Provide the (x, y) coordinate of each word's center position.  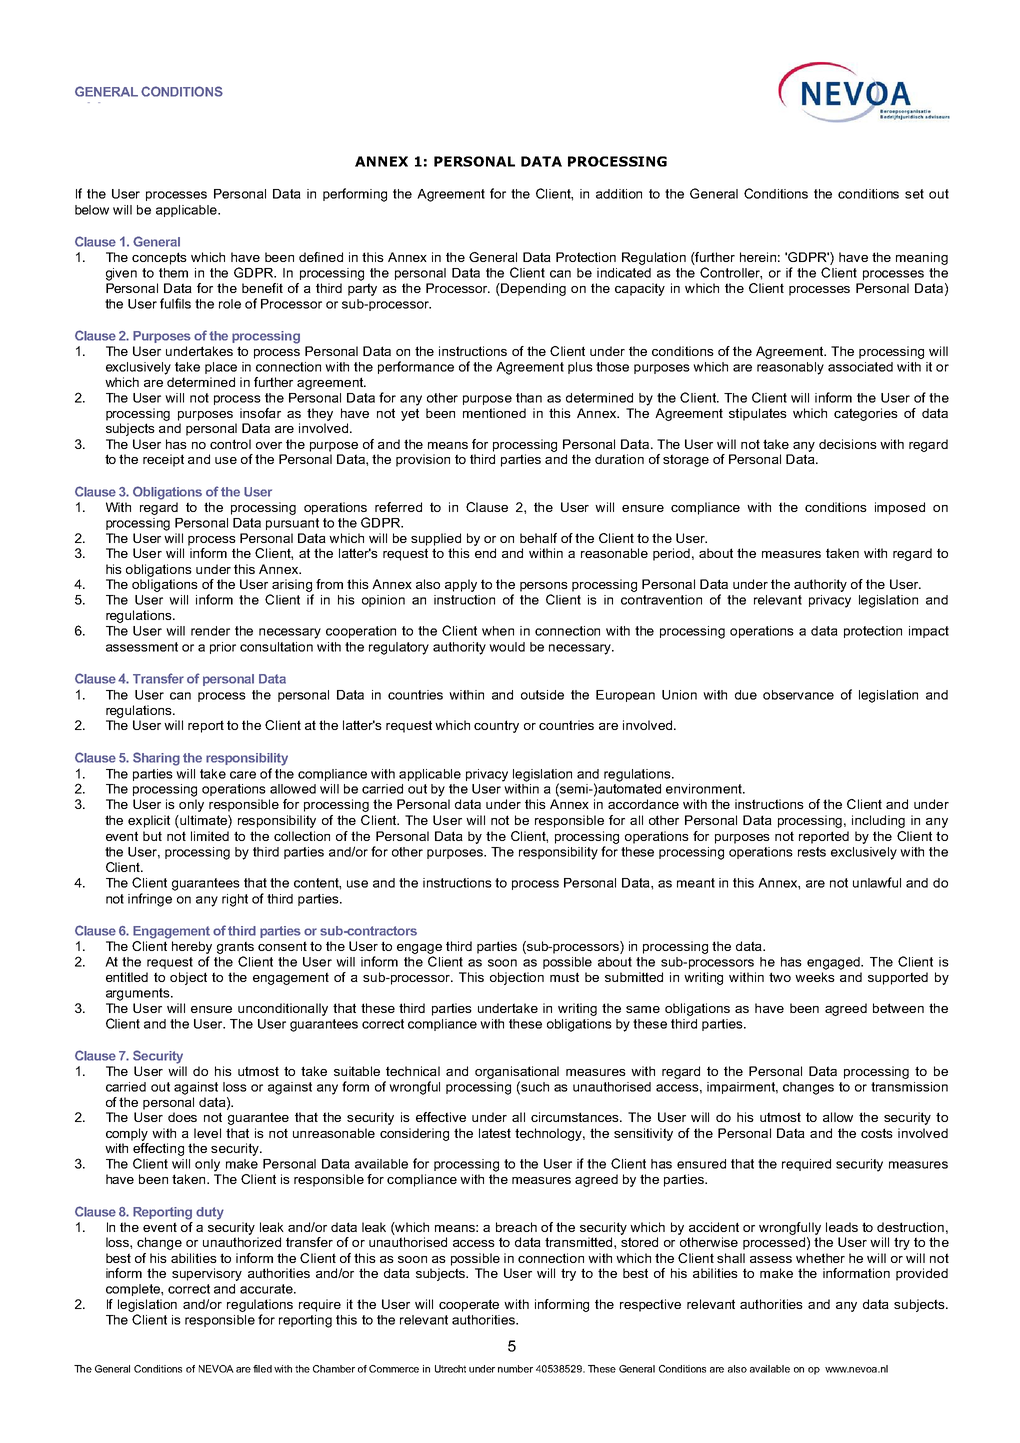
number (515, 1369)
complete (134, 1290)
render (210, 631)
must (564, 977)
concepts (159, 258)
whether (820, 1258)
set (914, 194)
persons (544, 587)
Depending (532, 289)
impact (929, 632)
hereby (192, 947)
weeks (815, 977)
